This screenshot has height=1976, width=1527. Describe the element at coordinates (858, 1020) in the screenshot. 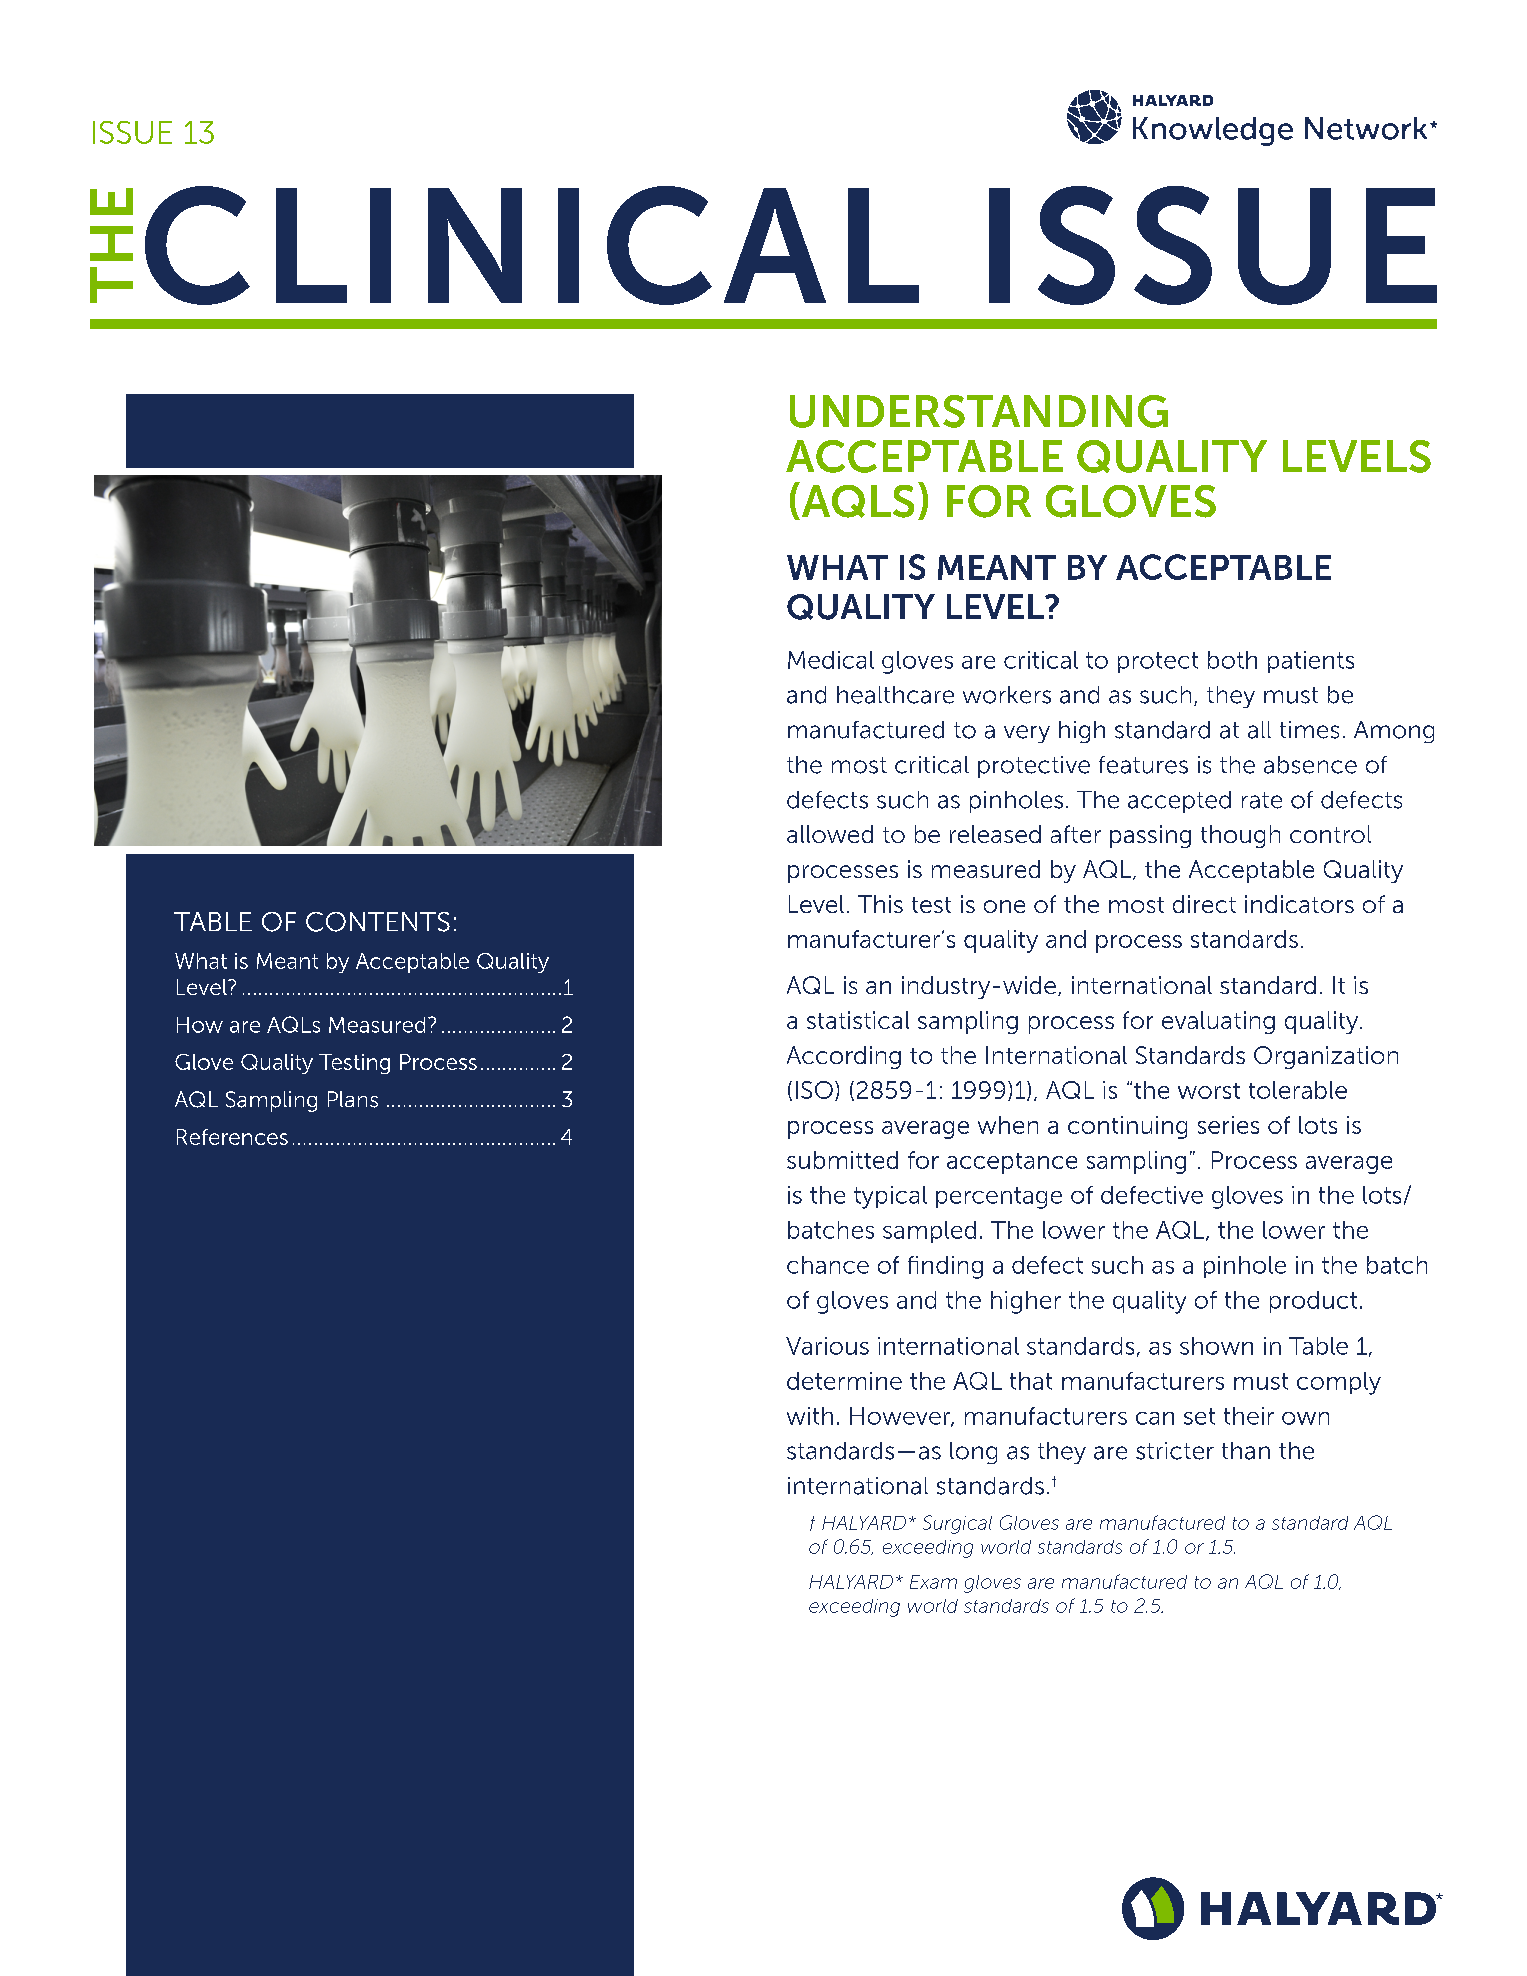

I see `statistical` at that location.
